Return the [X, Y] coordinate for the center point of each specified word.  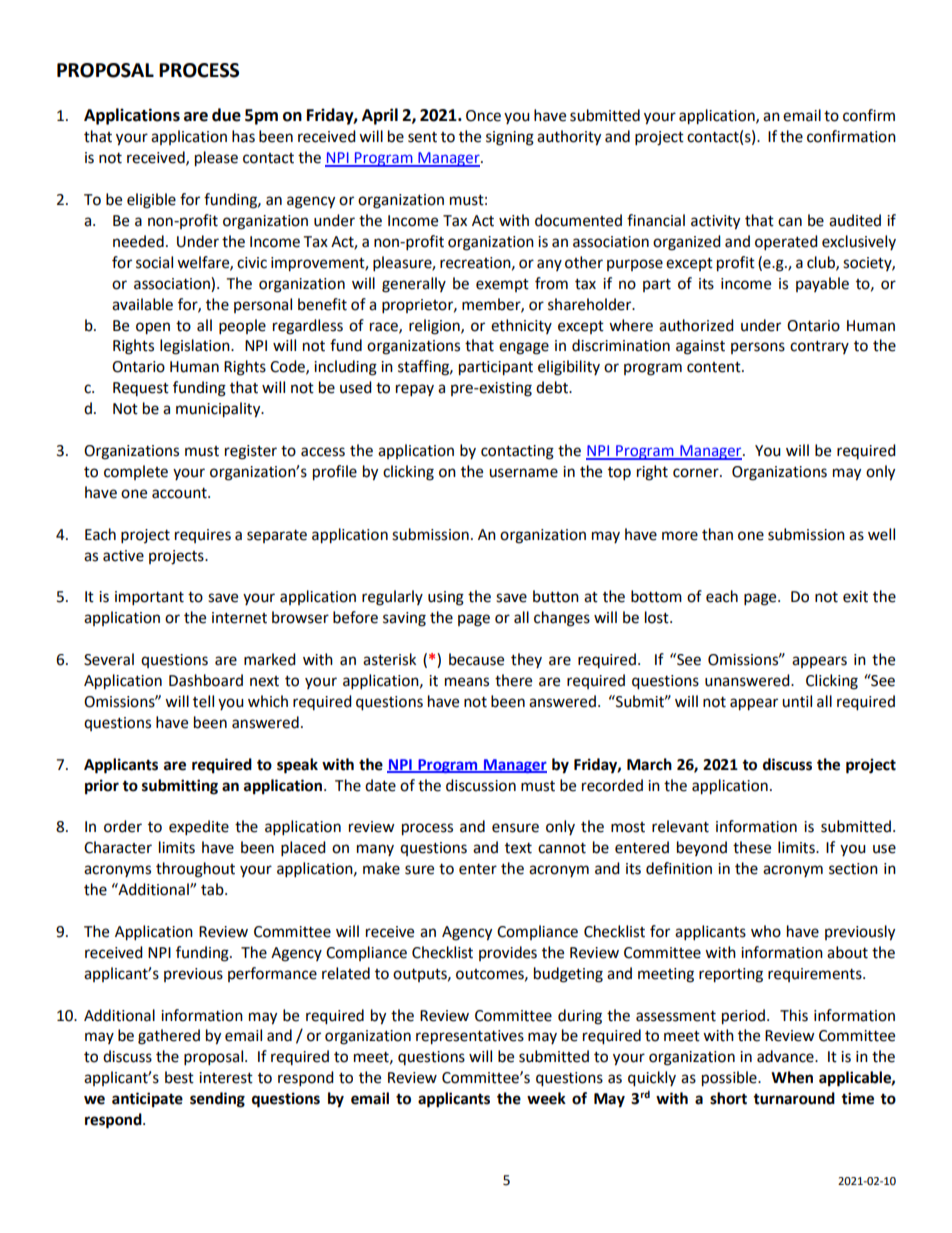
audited [855, 220]
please [216, 159]
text [518, 848]
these [752, 847]
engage [524, 348]
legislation [196, 347]
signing [510, 138]
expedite [199, 828]
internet [239, 618]
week [546, 1098]
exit [855, 597]
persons [758, 348]
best [179, 1077]
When [792, 1077]
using [446, 598]
